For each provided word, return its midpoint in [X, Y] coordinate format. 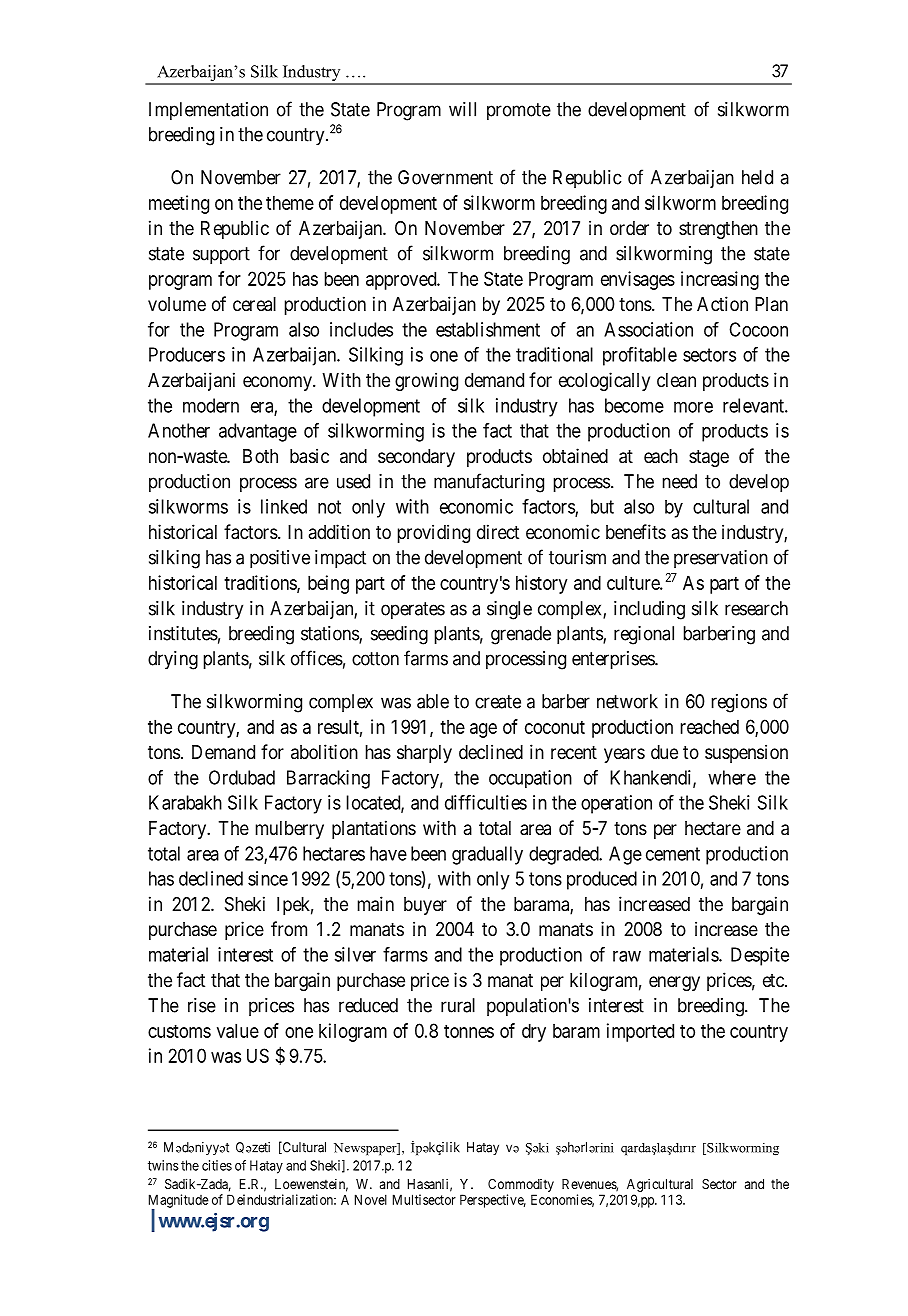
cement [673, 854]
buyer [425, 906]
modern [211, 405]
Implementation [208, 111]
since [268, 878]
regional [644, 635]
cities [217, 1165]
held [757, 177]
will [462, 109]
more [693, 407]
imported [640, 1032]
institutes [183, 633]
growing [426, 381]
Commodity [521, 1185]
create [498, 702]
